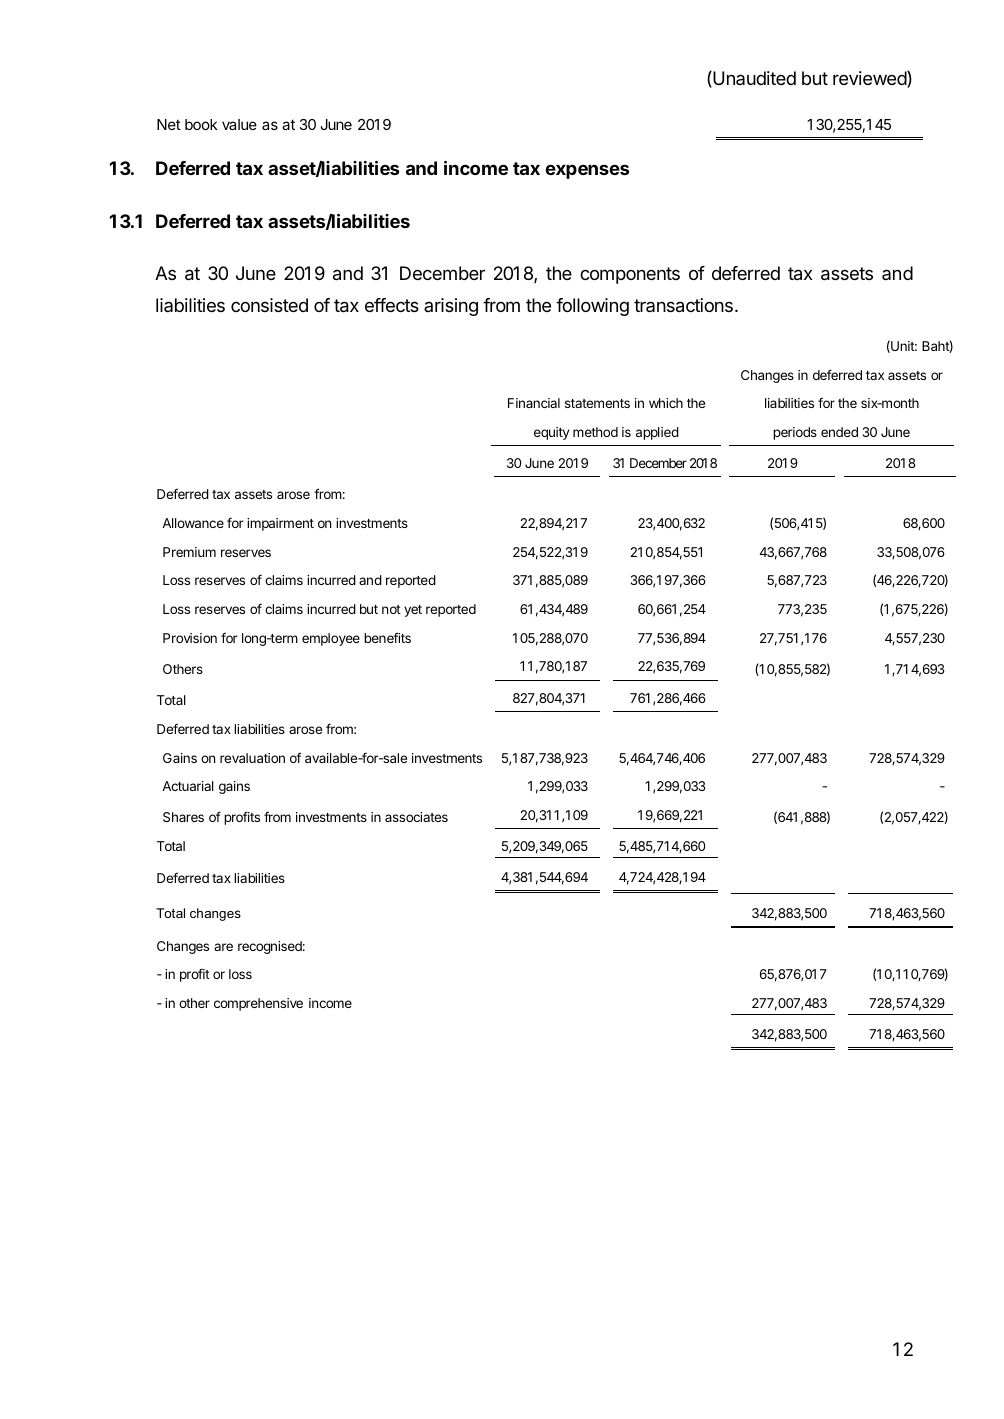 The image size is (1004, 1419). I want to click on expenses, so click(587, 171).
